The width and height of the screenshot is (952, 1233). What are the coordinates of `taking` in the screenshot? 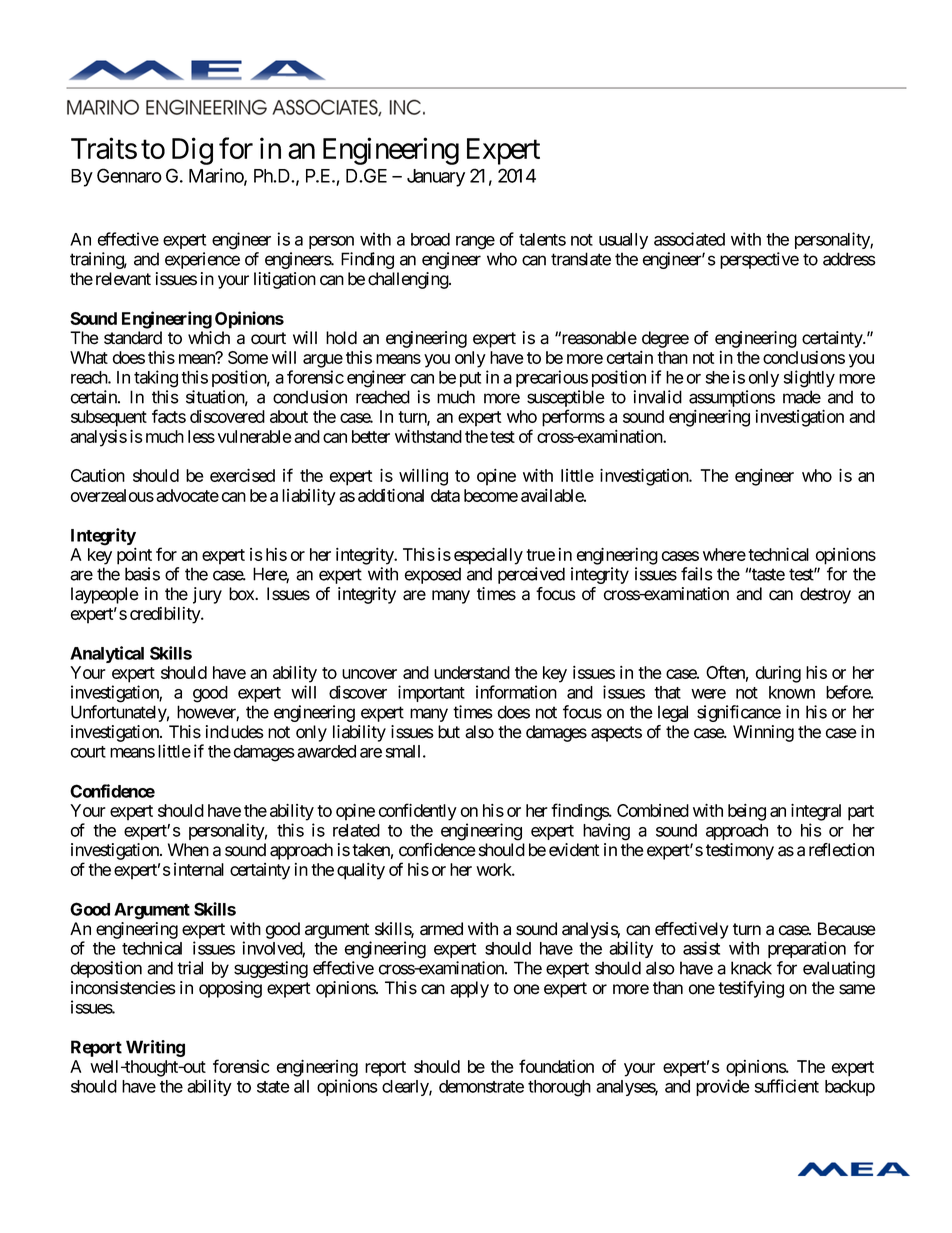 It's located at (156, 379).
